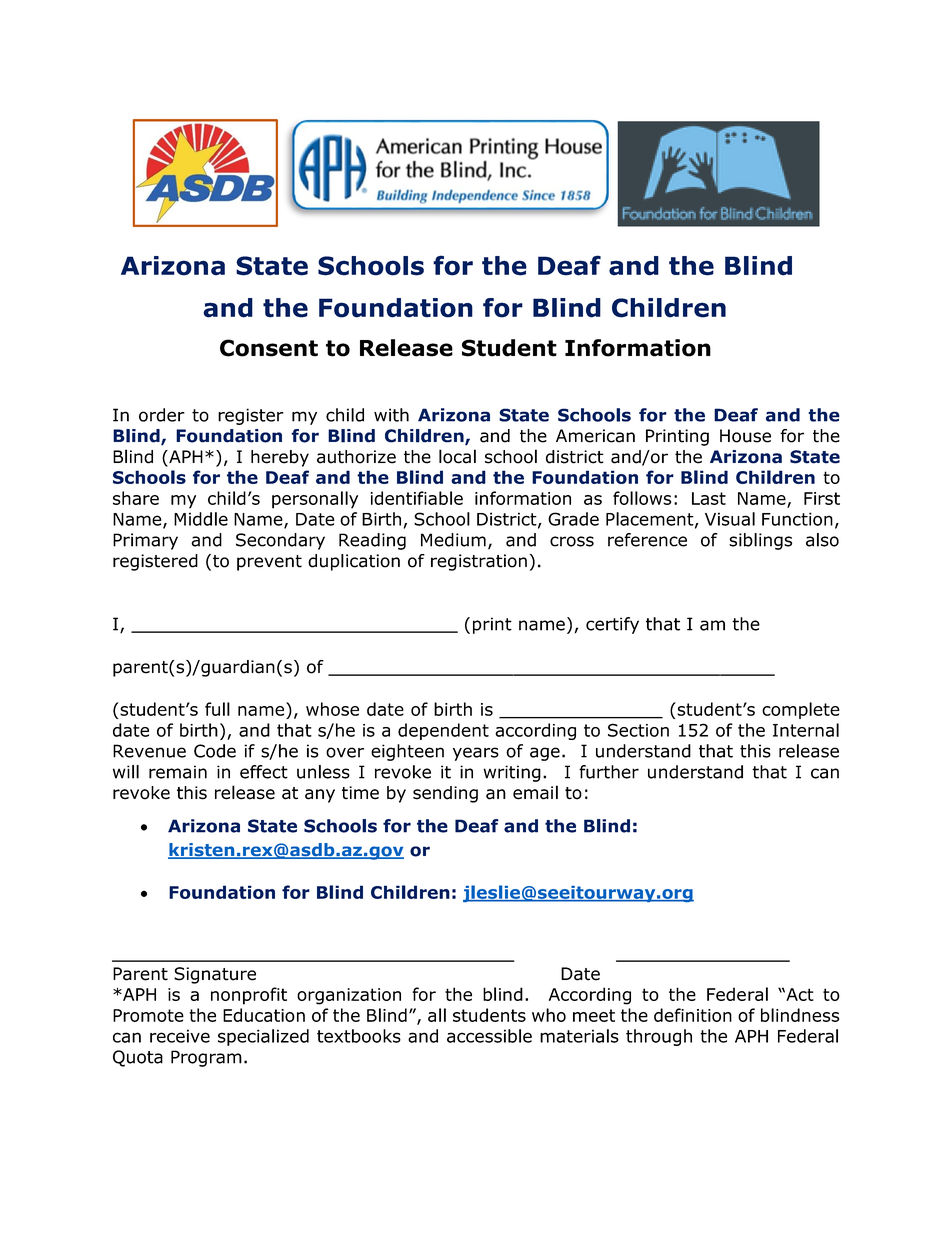 The height and width of the document is (1233, 952). What do you see at coordinates (391, 415) in the document?
I see `with` at bounding box center [391, 415].
